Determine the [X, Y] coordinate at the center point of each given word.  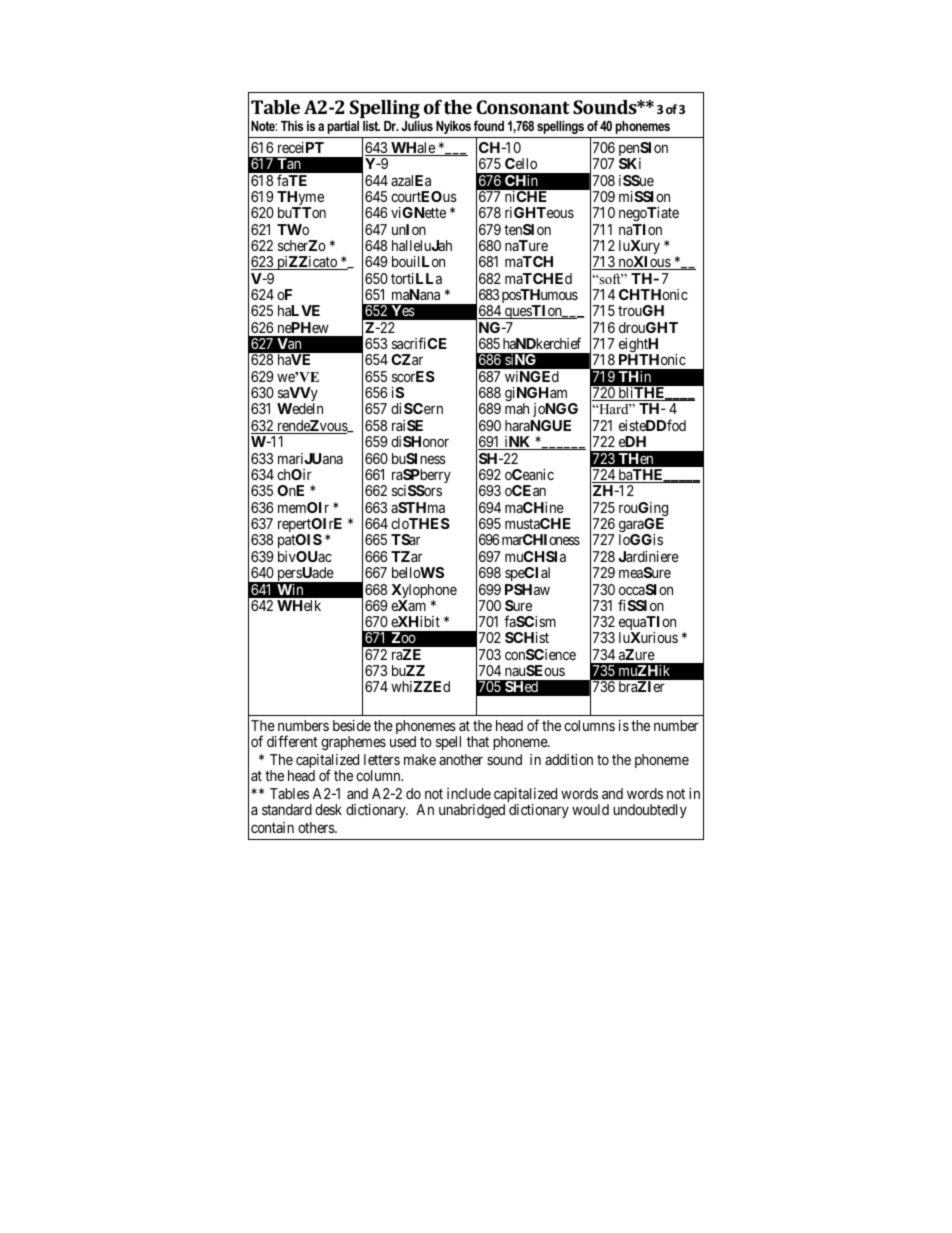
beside [352, 725]
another [461, 759]
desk [328, 809]
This [292, 126]
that [478, 741]
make [420, 759]
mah [517, 408]
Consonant [523, 107]
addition [569, 759]
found [489, 125]
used [403, 741]
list [371, 126]
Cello [521, 163]
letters [382, 759]
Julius [417, 126]
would [590, 809]
